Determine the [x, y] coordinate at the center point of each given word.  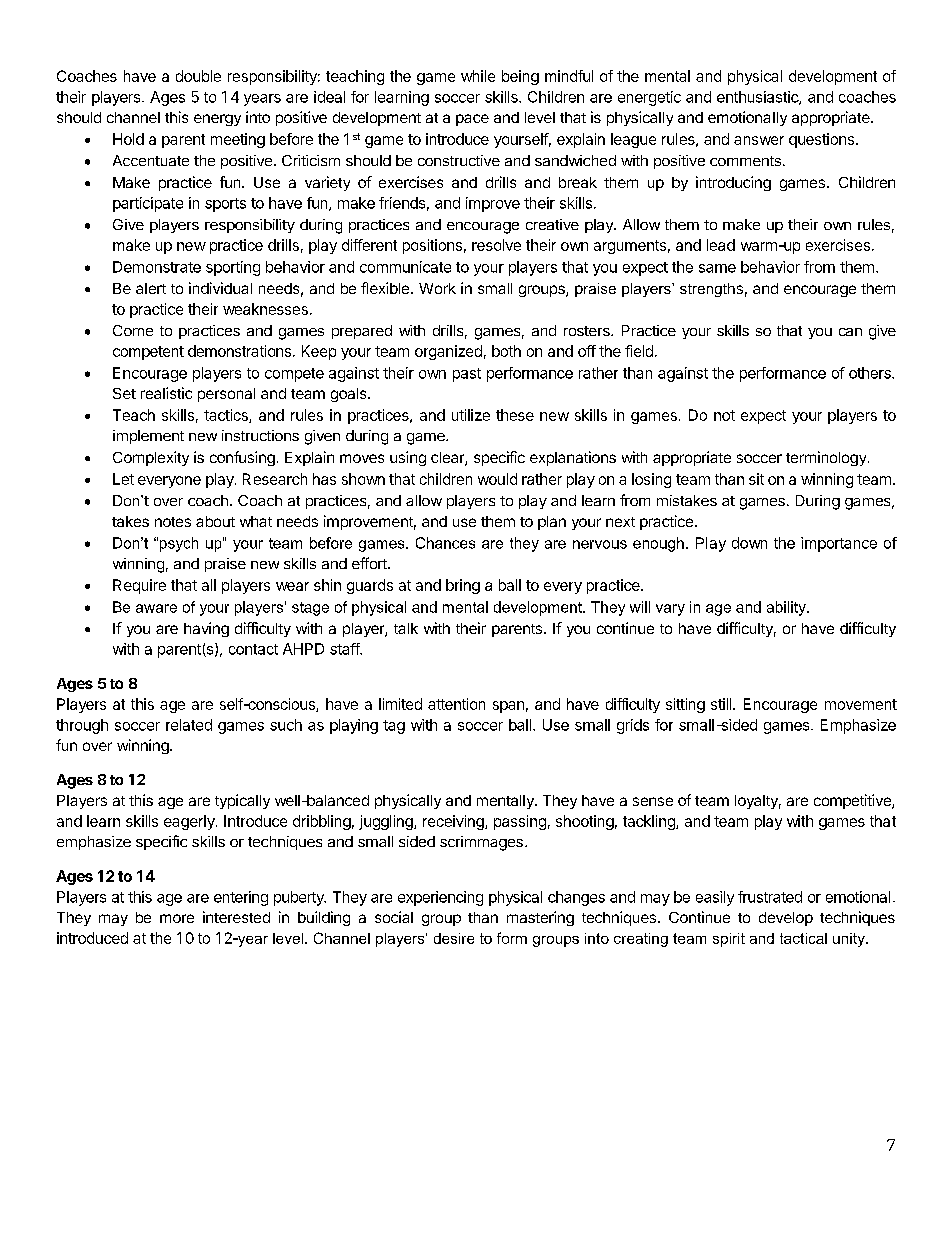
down [749, 543]
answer [759, 140]
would [497, 479]
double [198, 76]
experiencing [440, 898]
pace [472, 120]
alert [151, 288]
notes [173, 522]
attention [456, 704]
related [189, 725]
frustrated [770, 897]
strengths [711, 290]
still [722, 704]
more [177, 918]
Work [437, 288]
